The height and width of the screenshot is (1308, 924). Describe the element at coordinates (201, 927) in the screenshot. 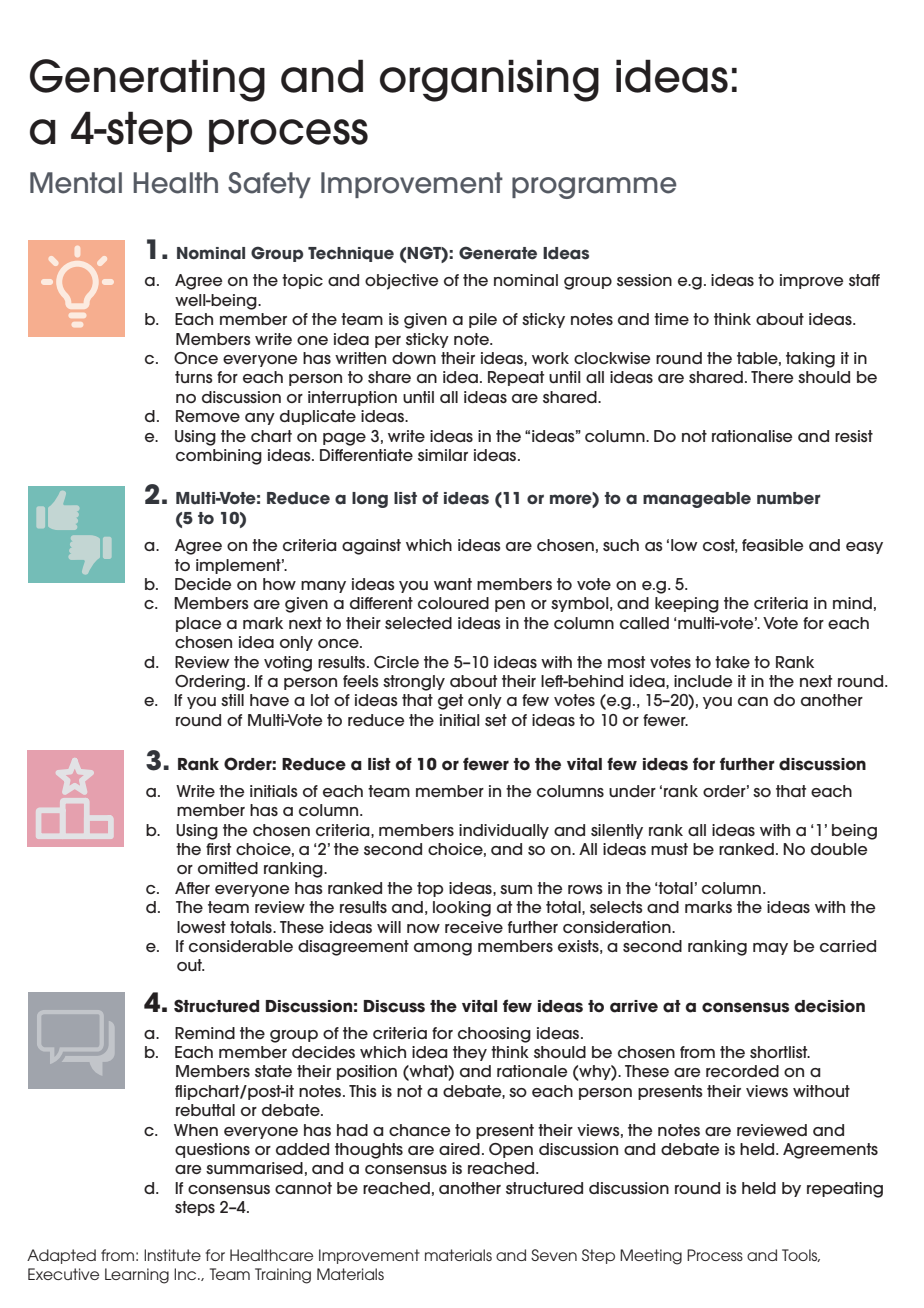

I see `lowest` at that location.
